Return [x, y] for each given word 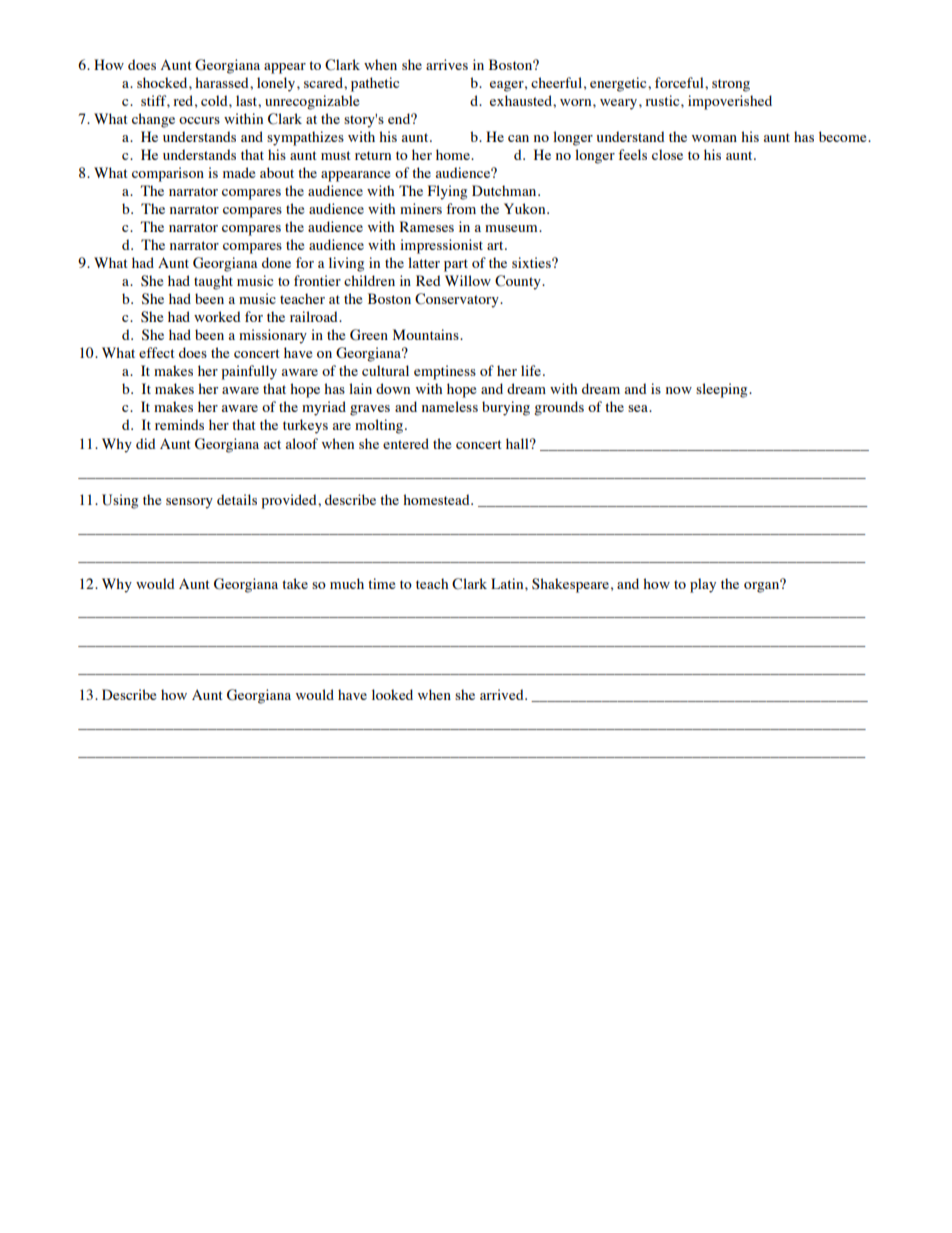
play [703, 585]
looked [392, 694]
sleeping [723, 390]
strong [731, 85]
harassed [223, 82]
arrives [447, 64]
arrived [503, 694]
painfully [249, 372]
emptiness [445, 372]
